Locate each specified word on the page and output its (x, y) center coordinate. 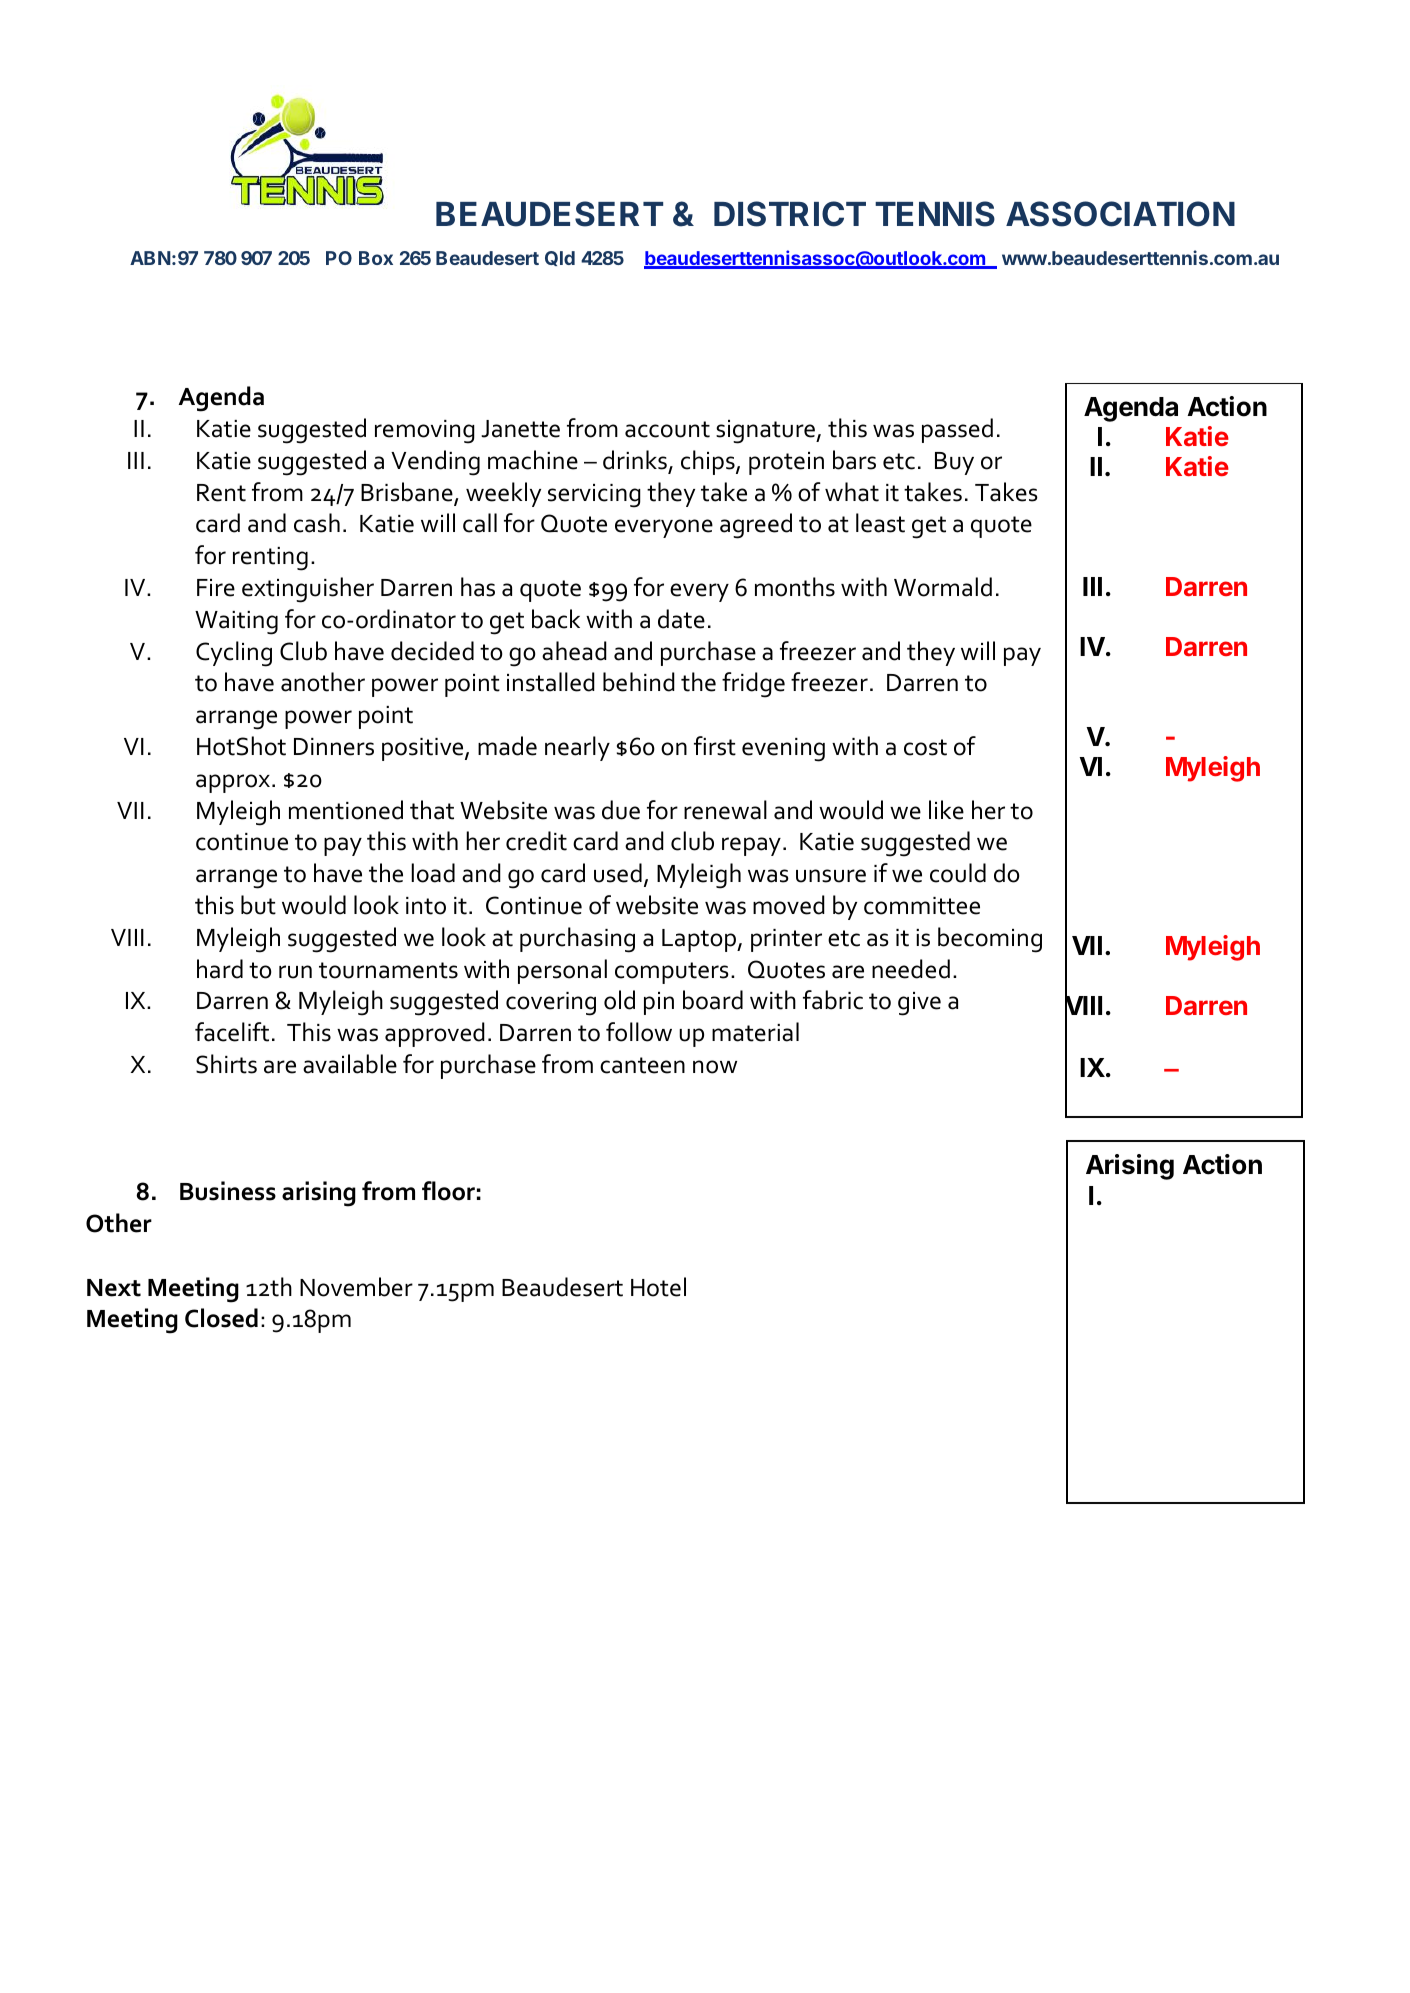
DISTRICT (790, 214)
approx (233, 783)
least (880, 523)
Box (376, 258)
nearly (577, 748)
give (919, 1004)
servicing (594, 496)
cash (317, 523)
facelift (232, 1032)
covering (551, 1004)
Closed (221, 1318)
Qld (560, 258)
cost (925, 747)
